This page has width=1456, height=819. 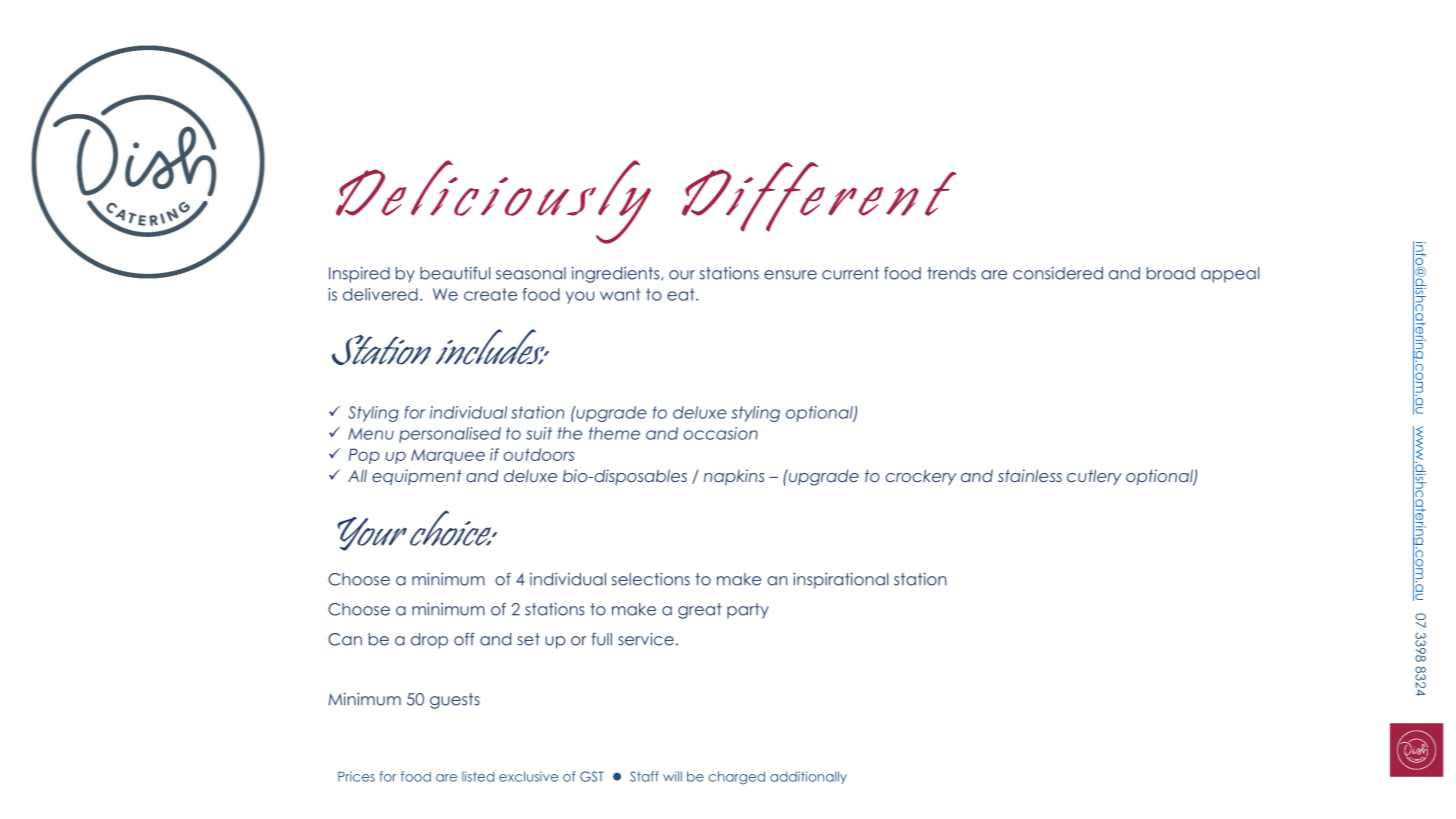 What do you see at coordinates (1171, 273) in the page?
I see `broad` at bounding box center [1171, 273].
